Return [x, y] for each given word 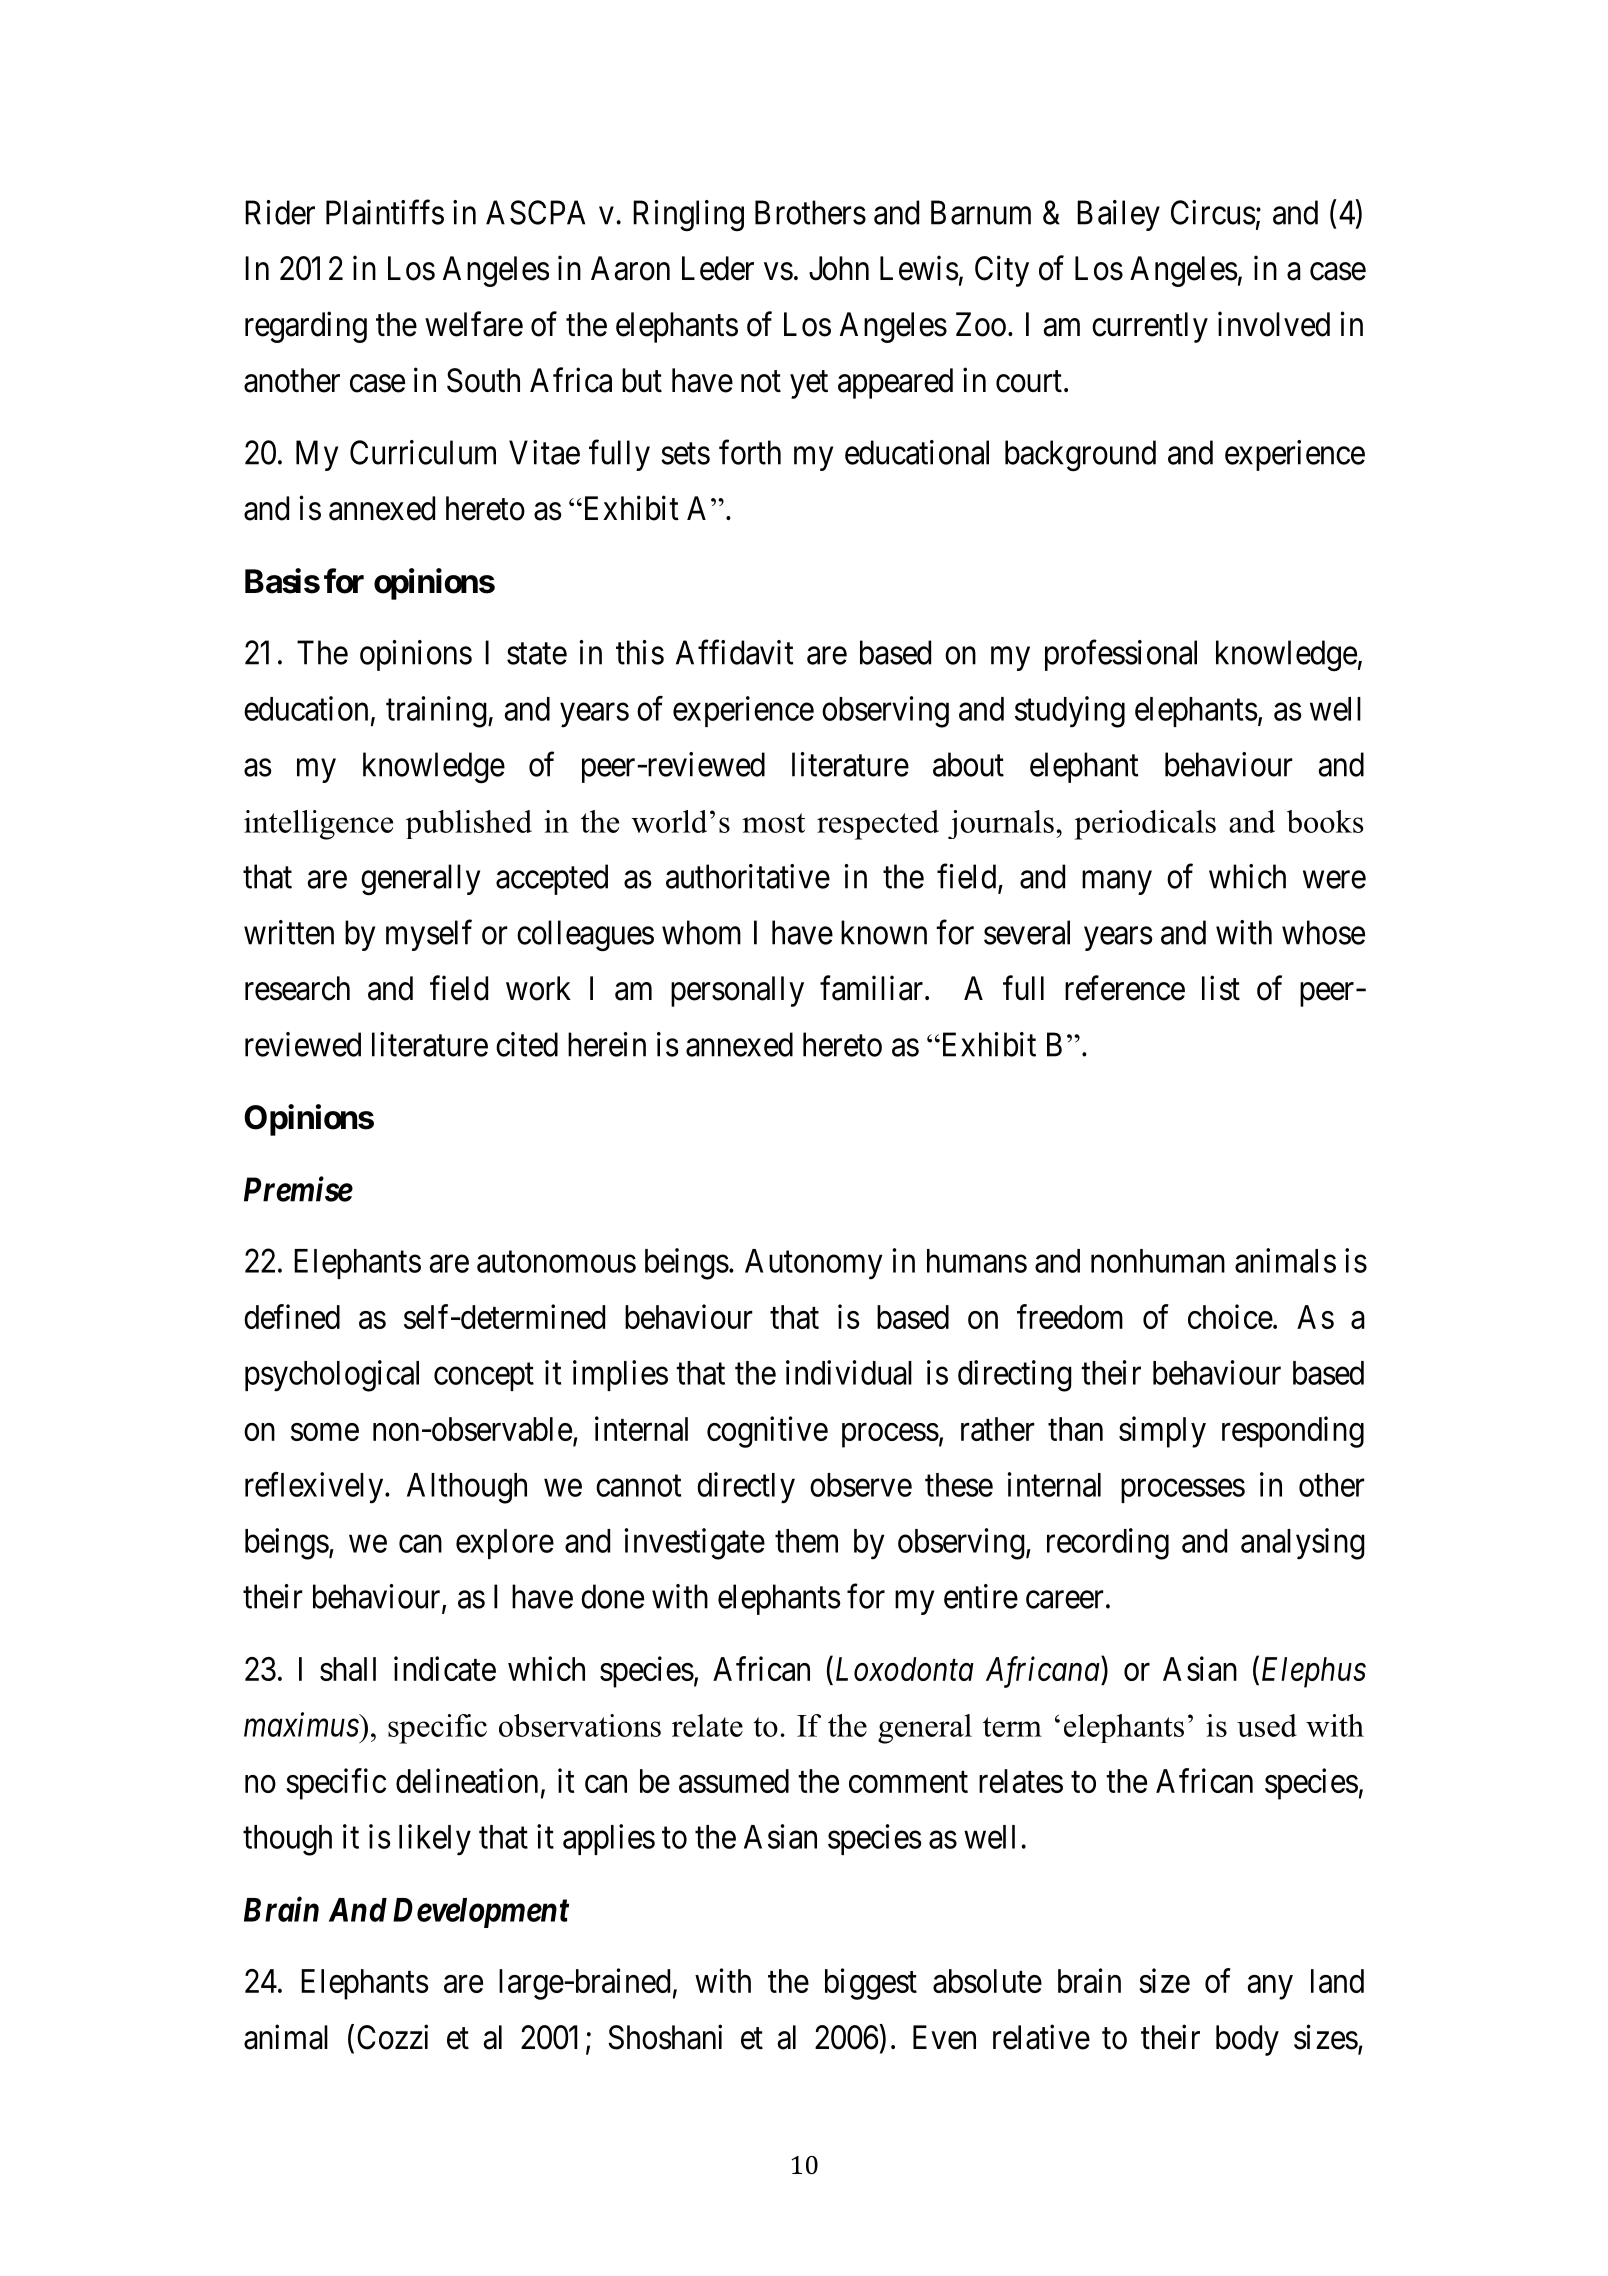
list [1221, 988]
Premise [298, 1189]
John [839, 268]
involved [1274, 324]
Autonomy [814, 1264]
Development [481, 1913]
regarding [306, 327]
